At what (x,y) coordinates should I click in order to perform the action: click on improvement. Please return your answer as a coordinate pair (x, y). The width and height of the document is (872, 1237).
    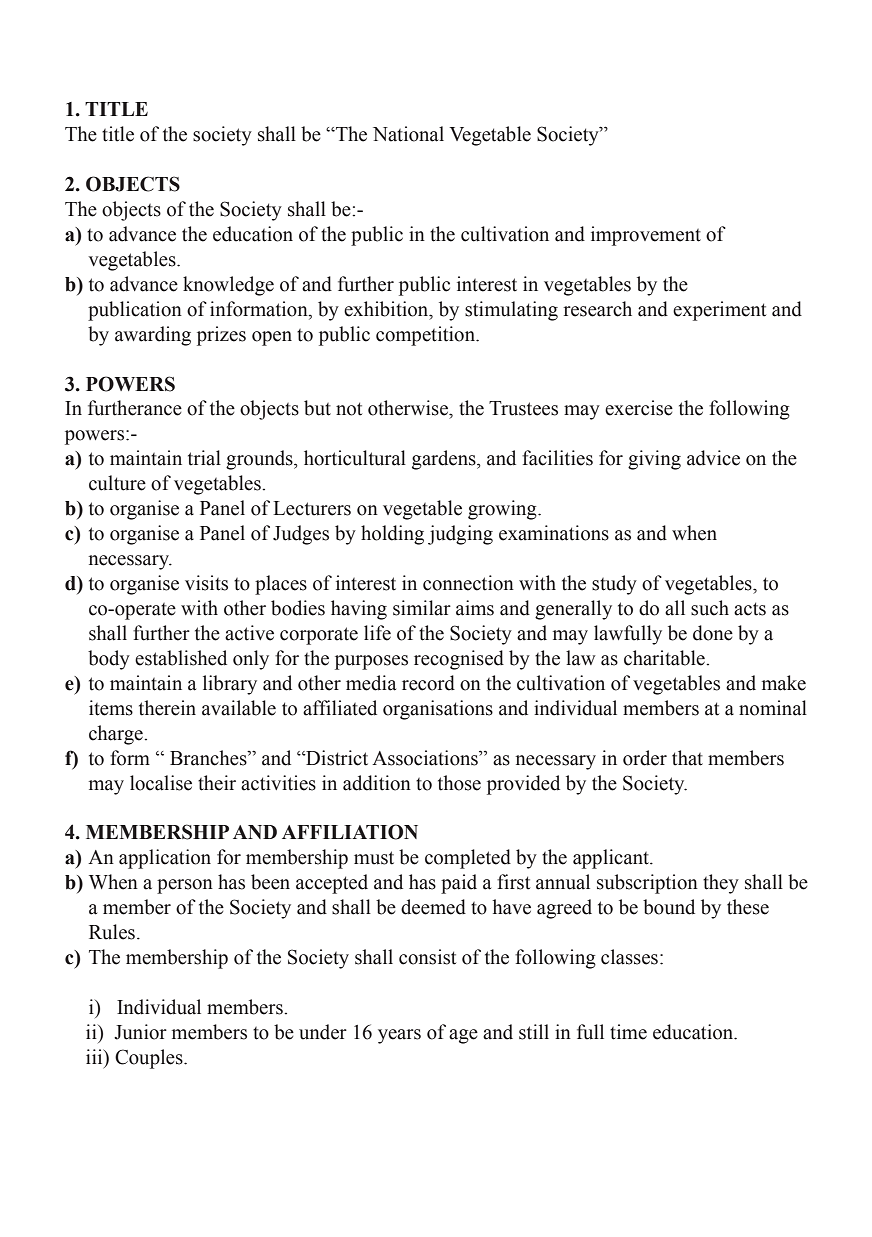
    Looking at the image, I should click on (646, 236).
